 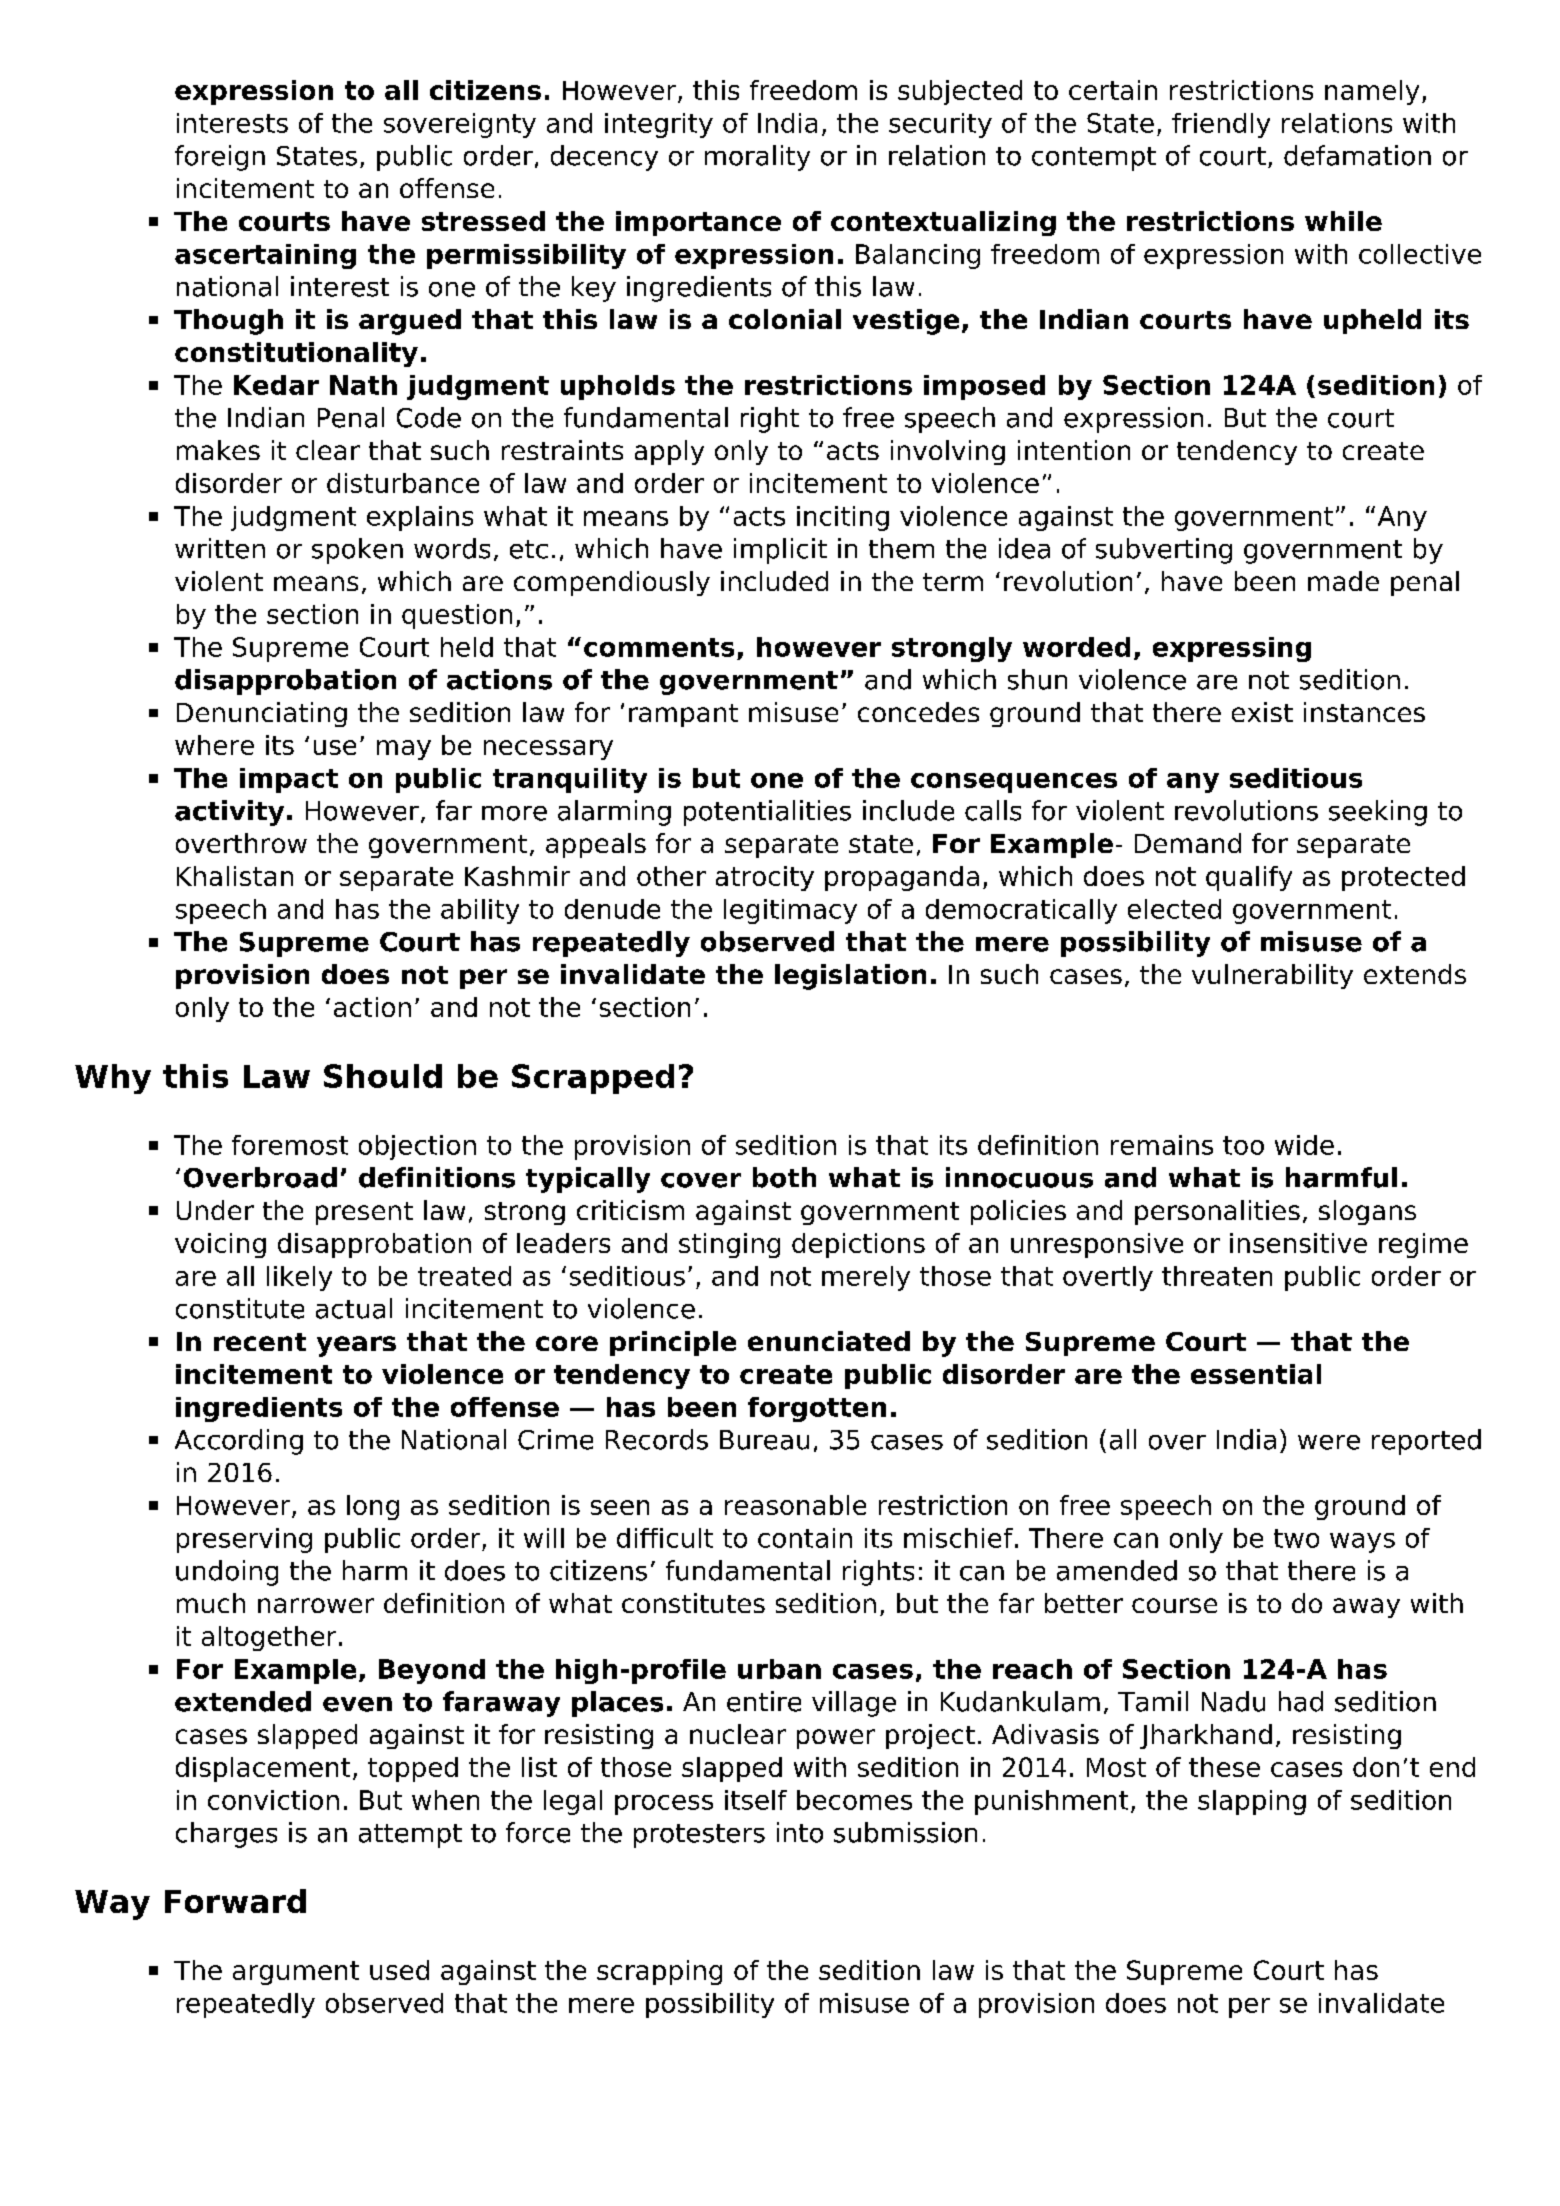 What do you see at coordinates (757, 158) in the image?
I see `morality` at bounding box center [757, 158].
